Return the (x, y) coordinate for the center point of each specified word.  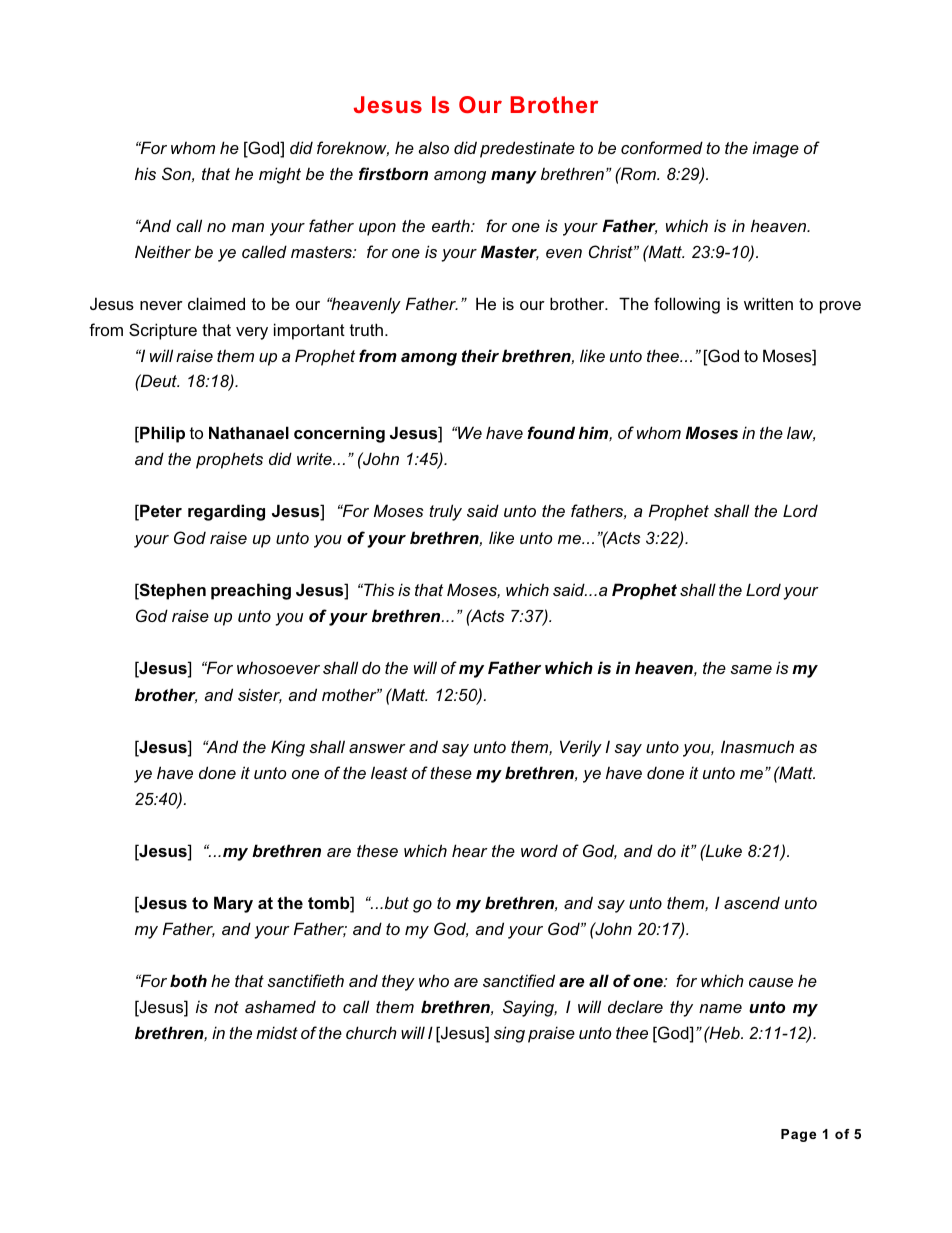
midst (277, 1032)
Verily (581, 748)
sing (509, 1034)
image (776, 150)
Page (798, 1135)
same (751, 669)
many (514, 177)
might (280, 175)
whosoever (278, 667)
